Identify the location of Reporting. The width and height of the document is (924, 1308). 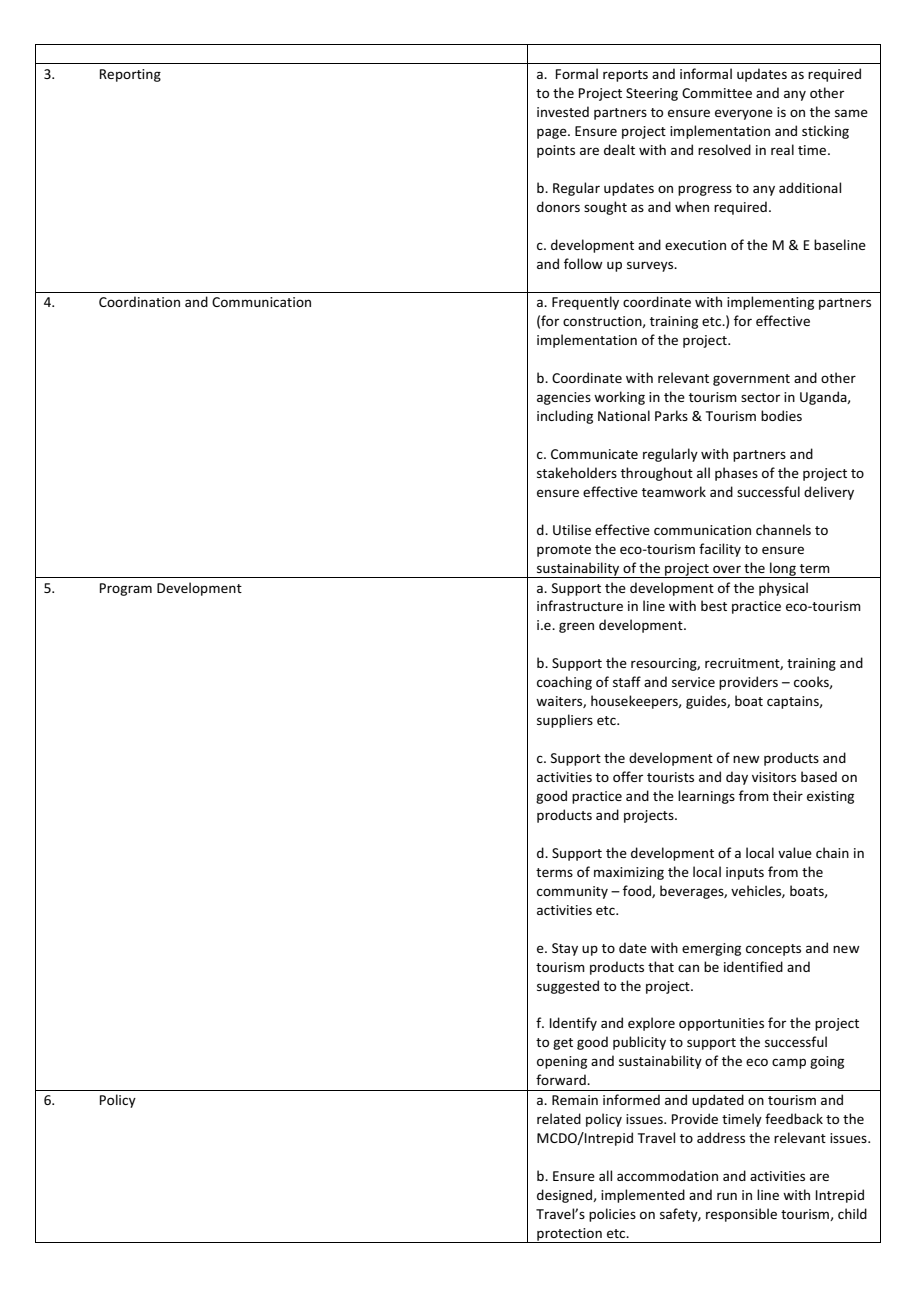
(130, 75).
